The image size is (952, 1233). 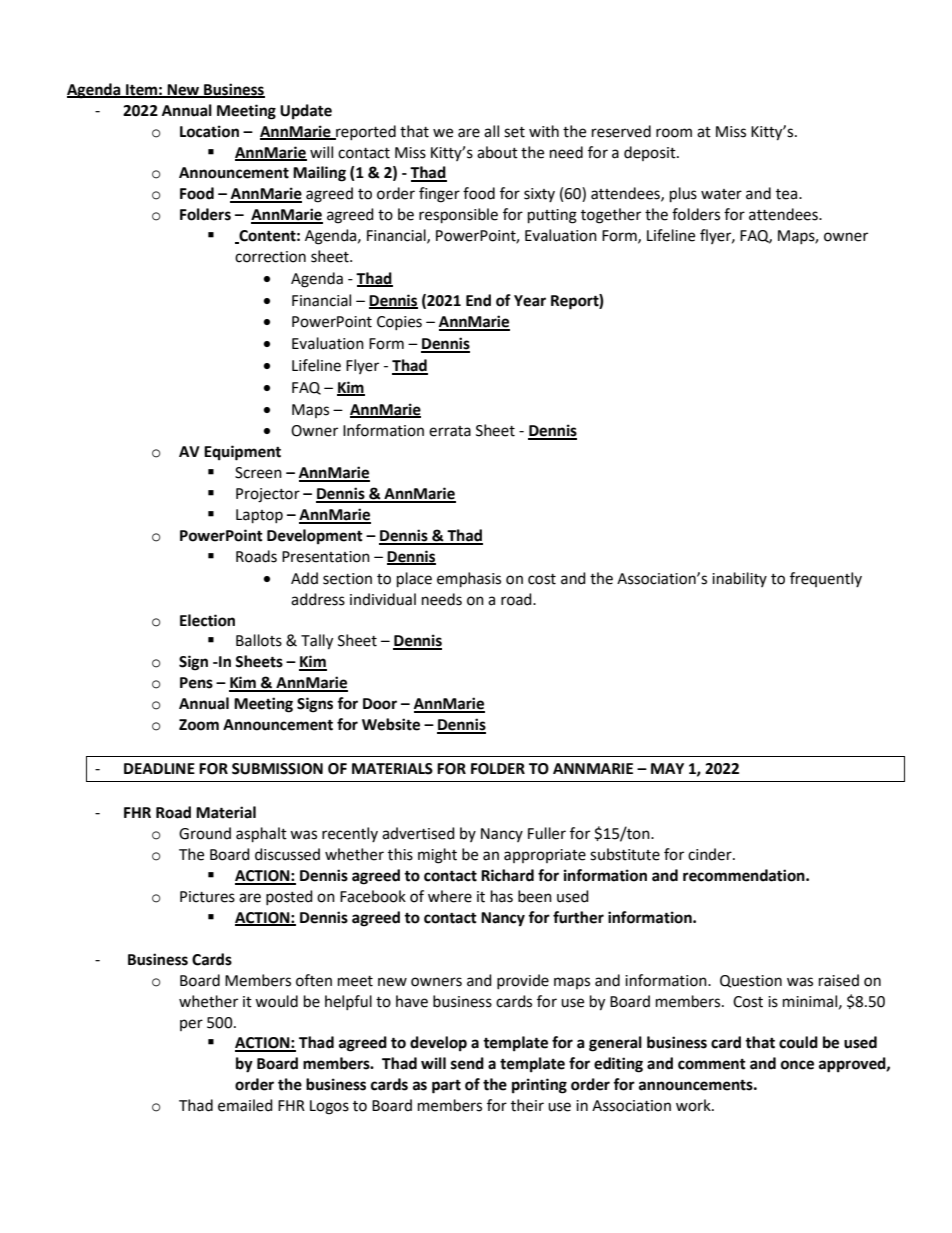 I want to click on Location, so click(x=209, y=131).
